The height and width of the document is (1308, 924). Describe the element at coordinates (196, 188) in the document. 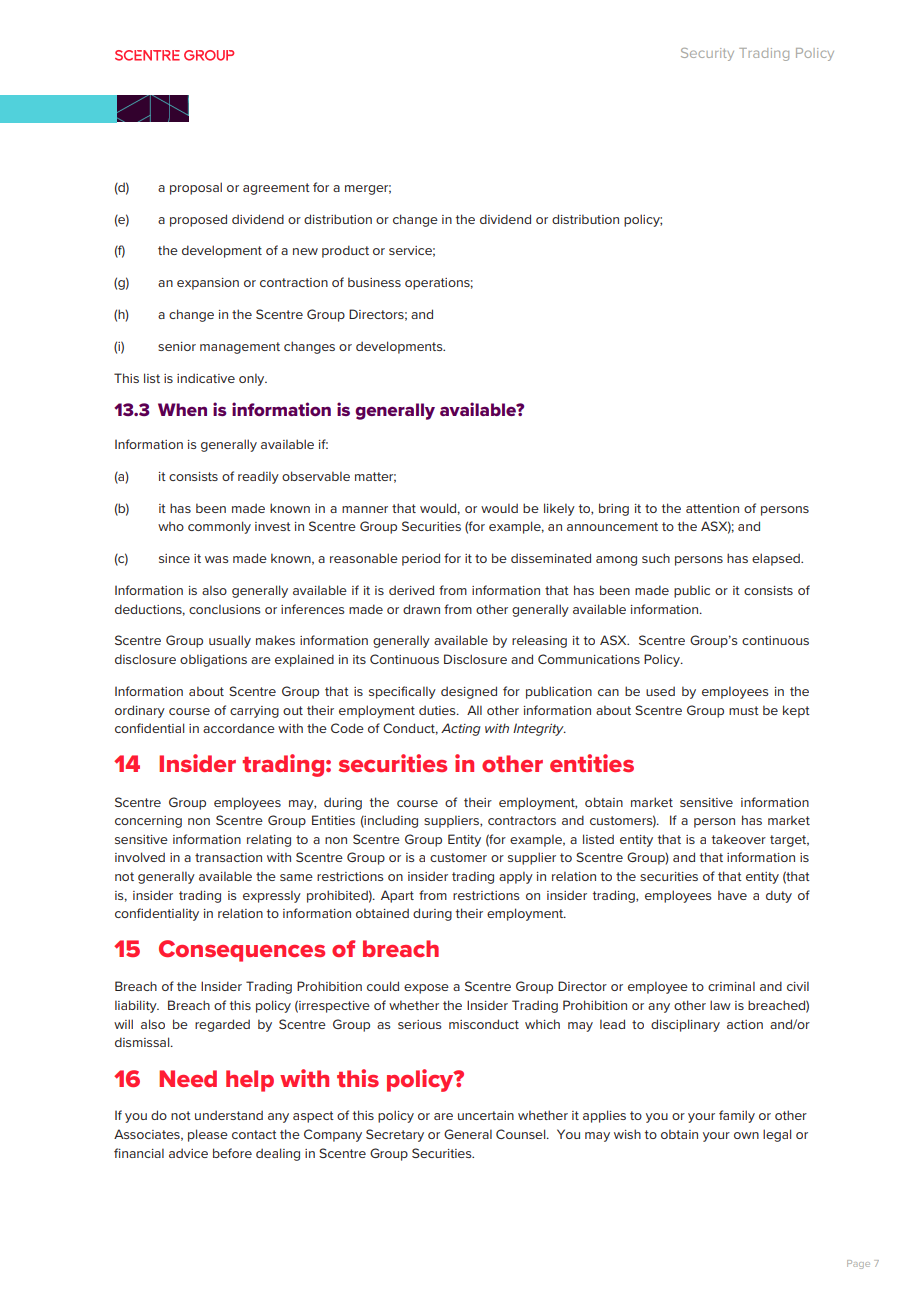

I see `proposal` at that location.
